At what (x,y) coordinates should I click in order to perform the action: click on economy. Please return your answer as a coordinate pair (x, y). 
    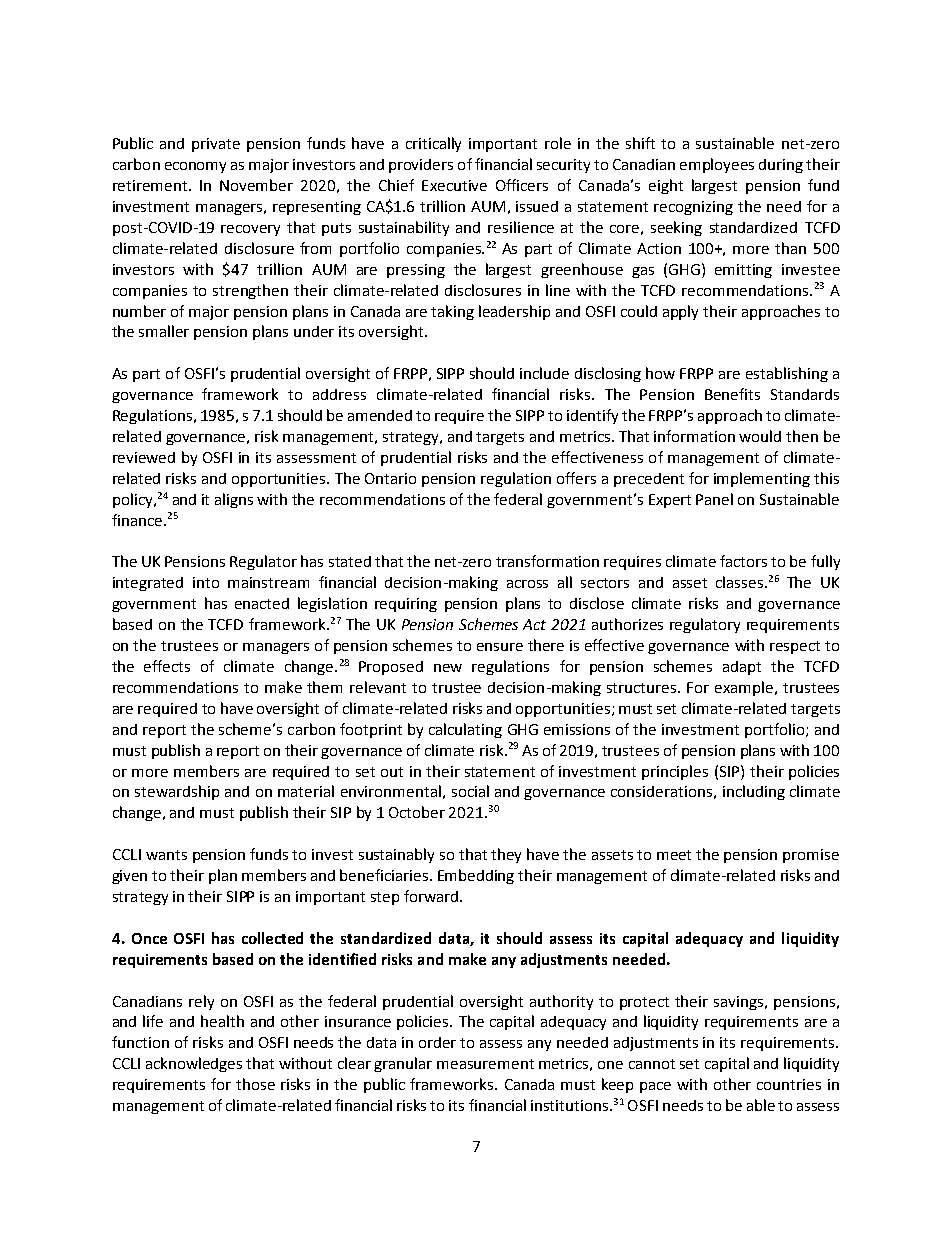
    Looking at the image, I should click on (195, 167).
